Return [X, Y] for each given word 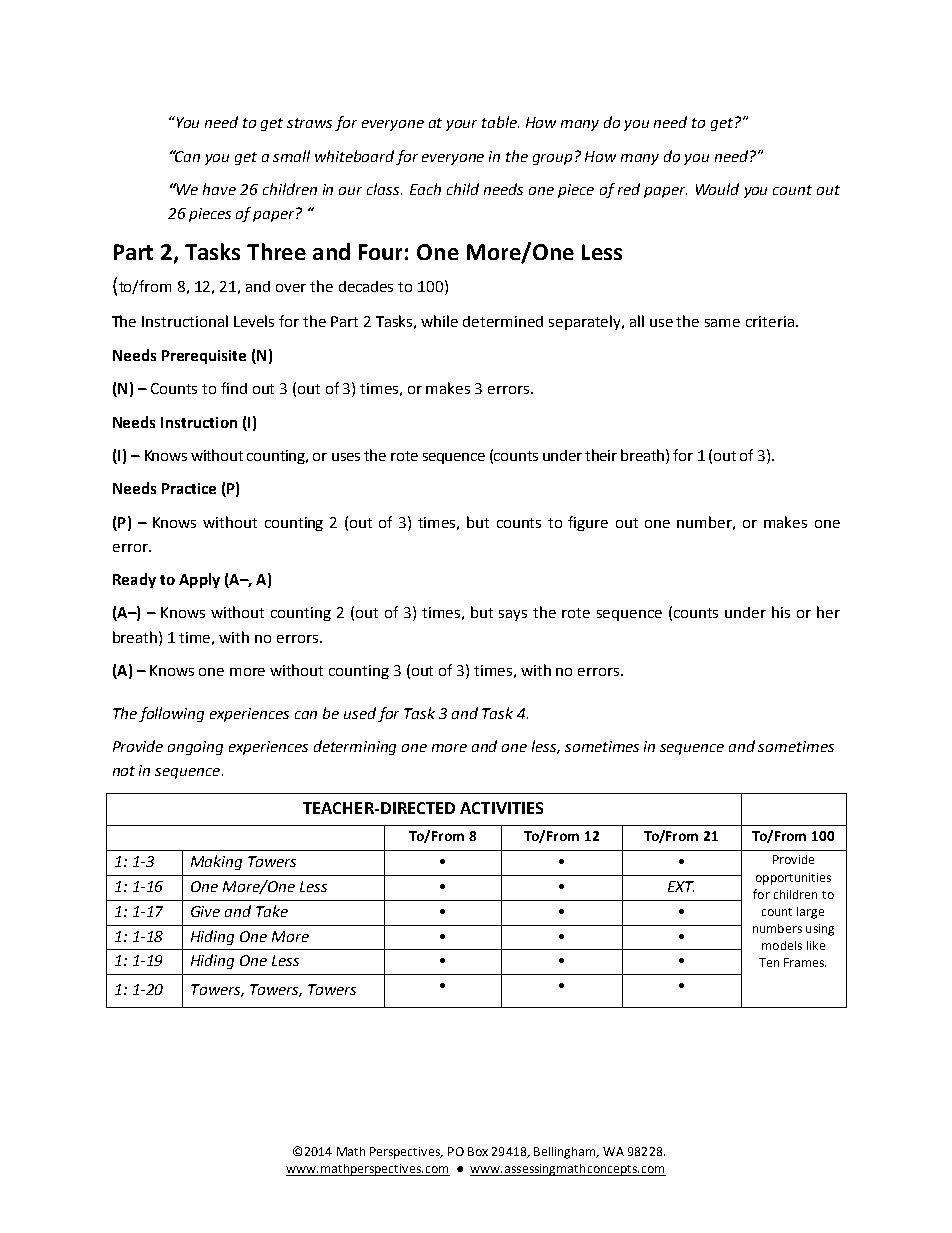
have [219, 189]
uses [346, 457]
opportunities [793, 879]
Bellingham [566, 1153]
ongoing [195, 748]
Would [717, 189]
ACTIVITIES [501, 808]
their [601, 455]
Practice [189, 488]
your [461, 125]
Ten [769, 962]
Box [478, 1151]
